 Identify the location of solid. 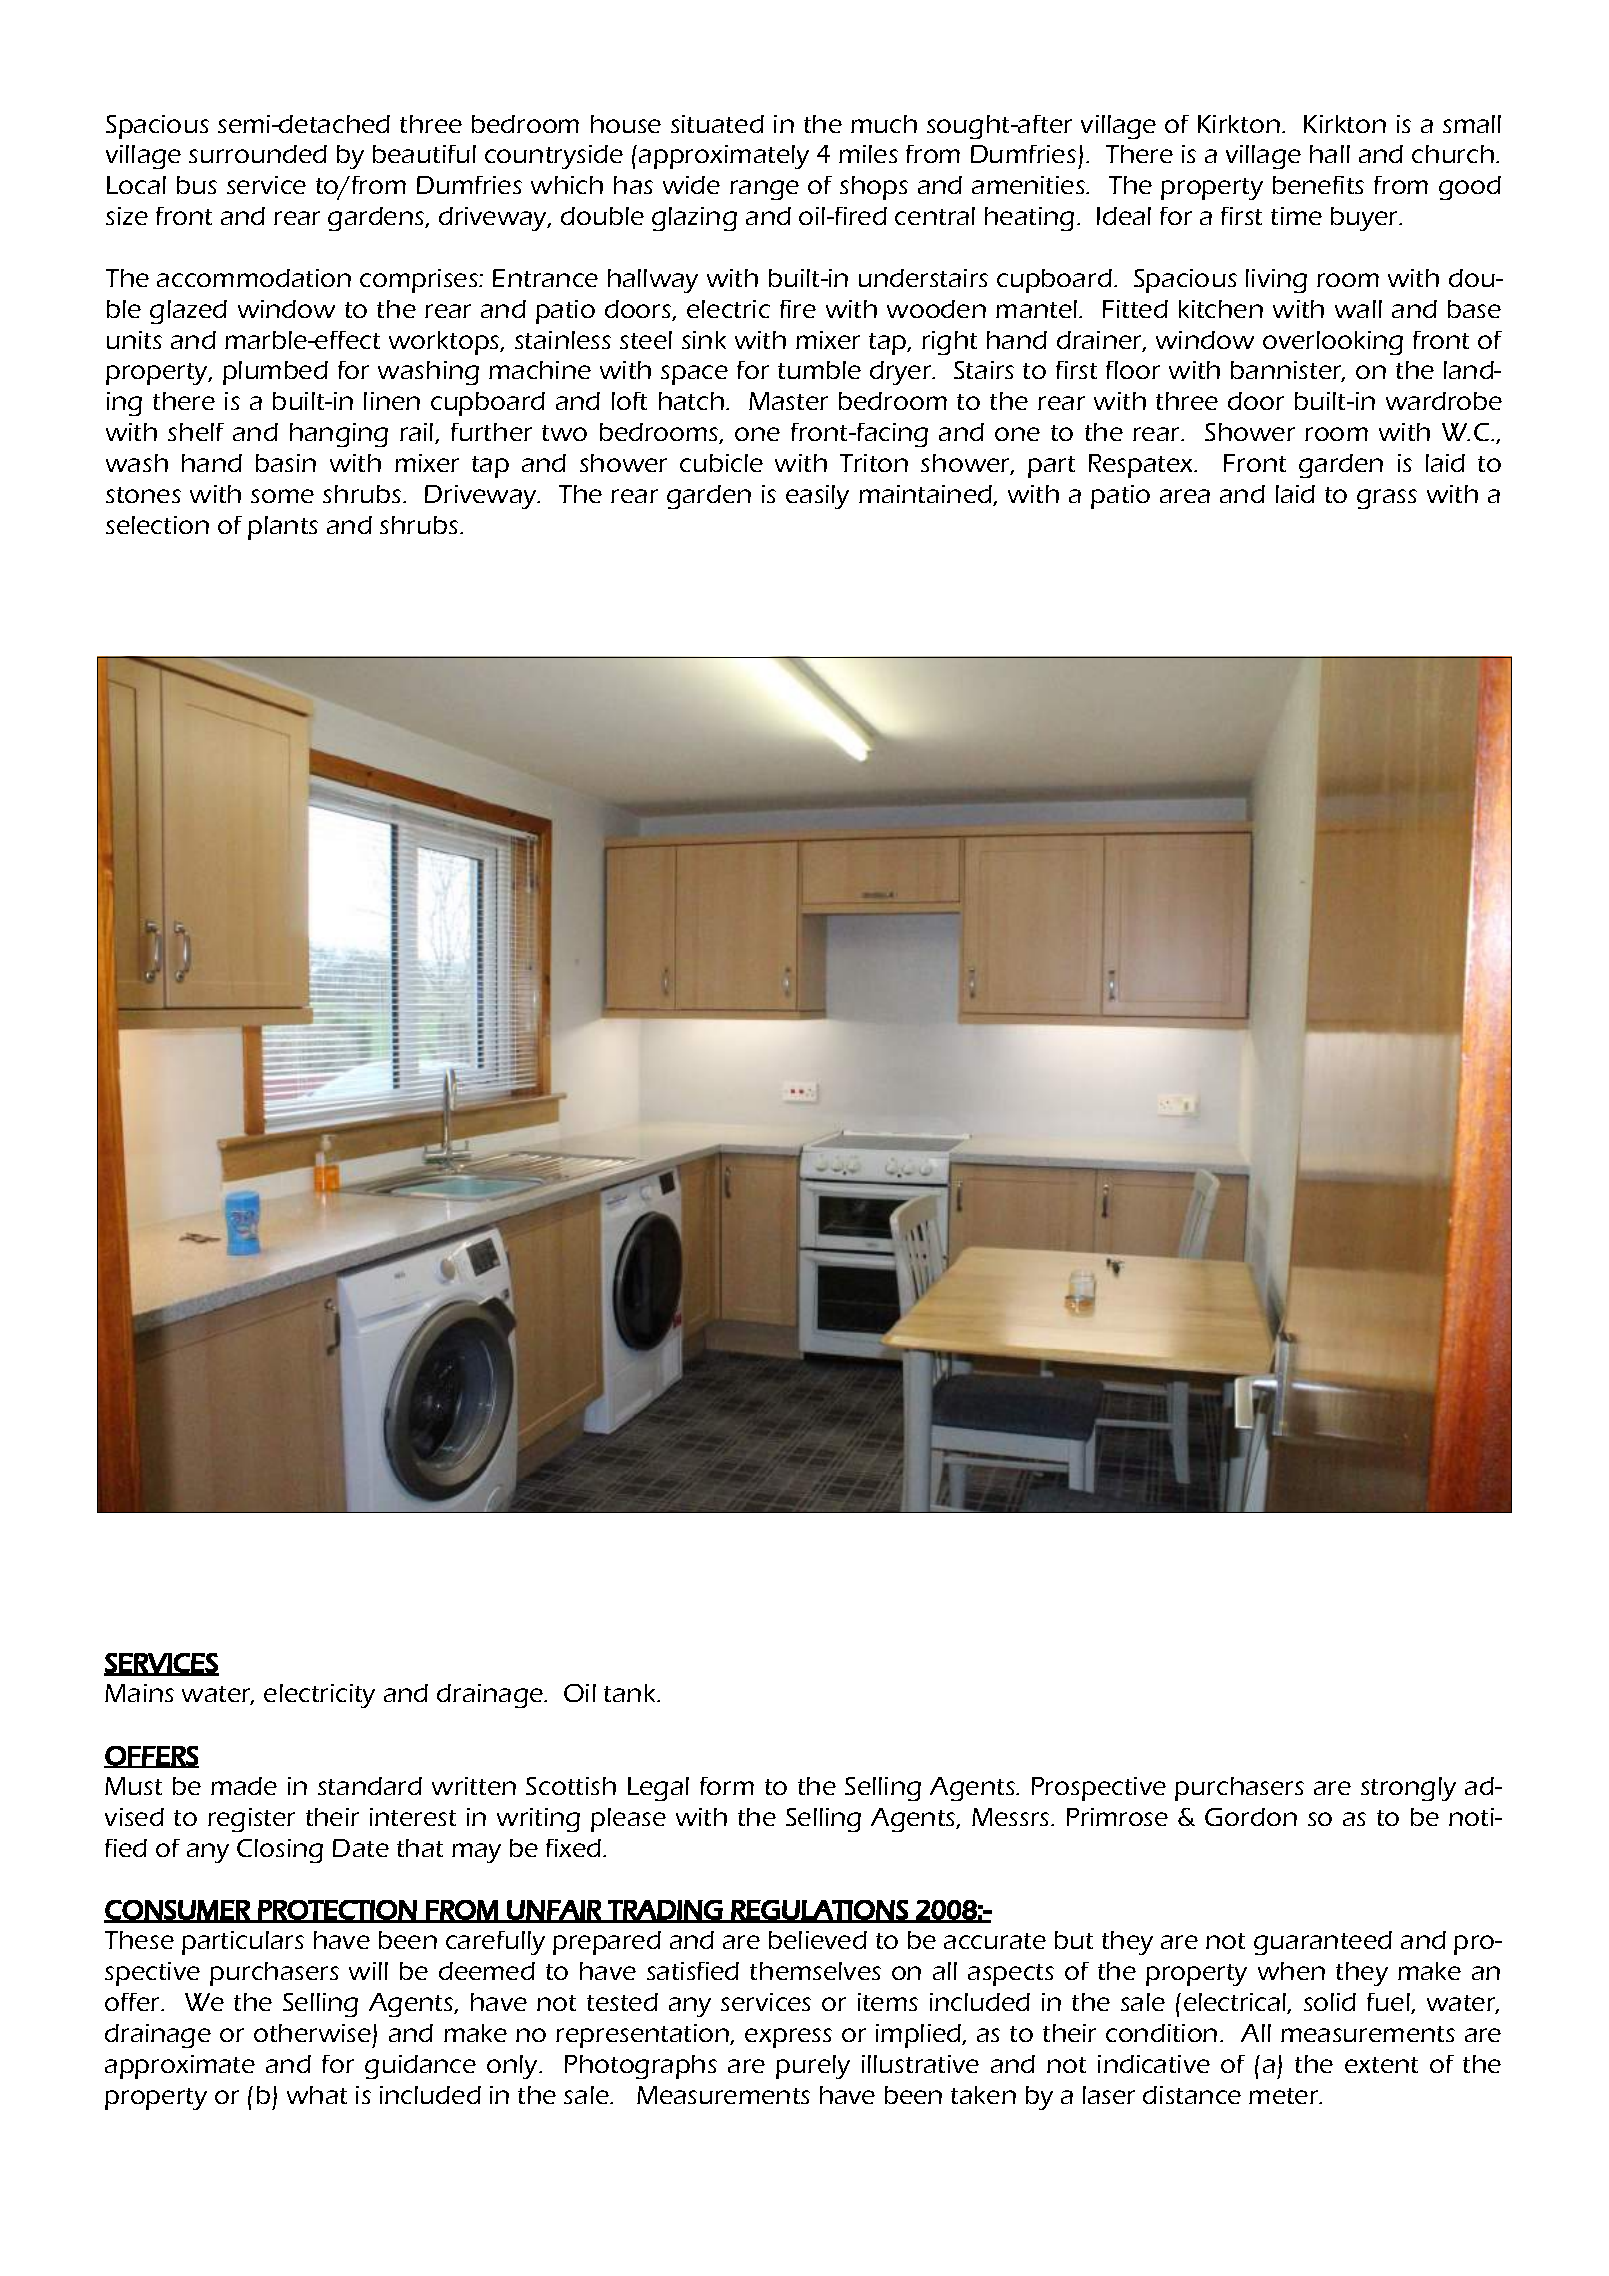
(1330, 2002).
